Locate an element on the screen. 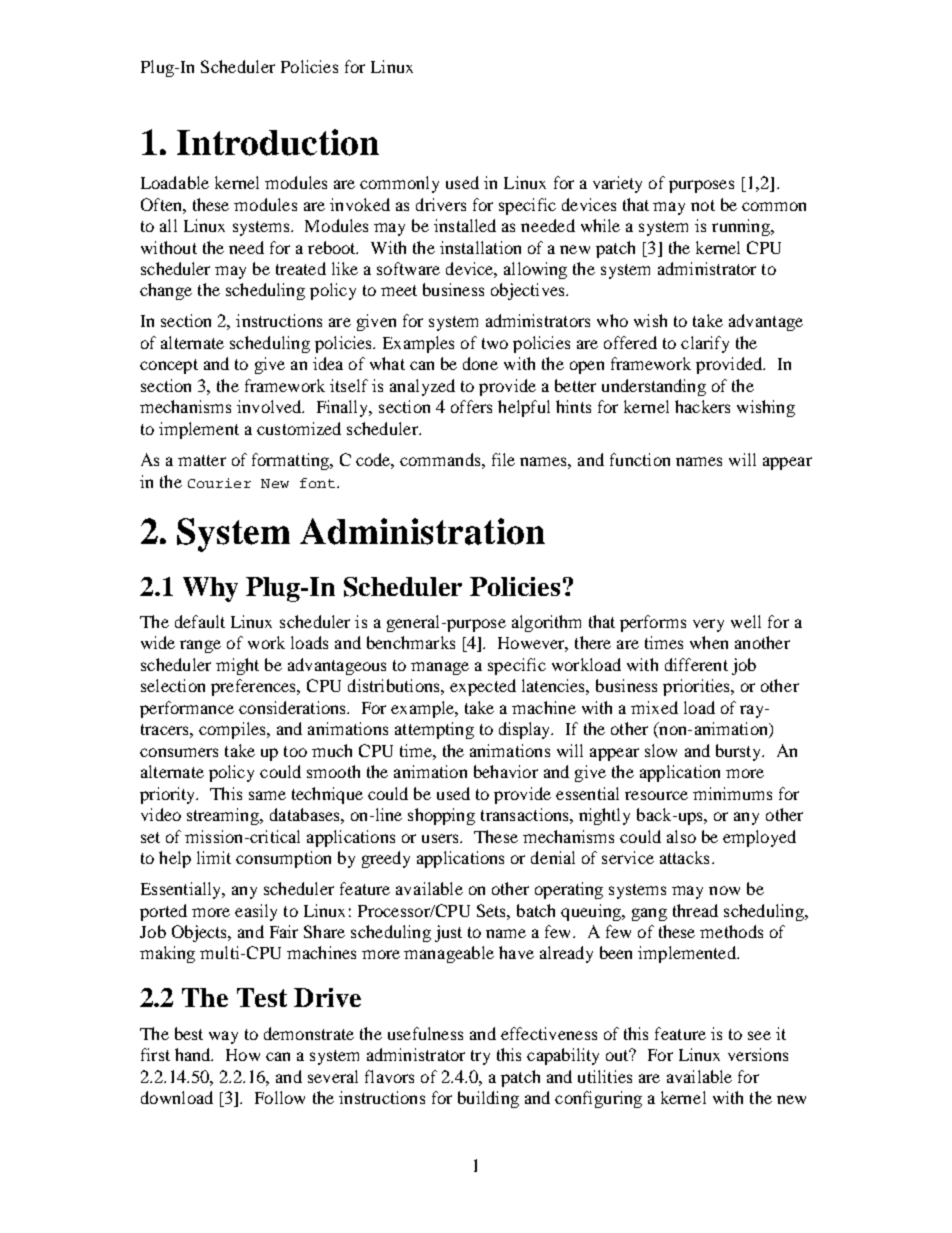 Image resolution: width=952 pixels, height=1233 pixels. hackers is located at coordinates (702, 406).
